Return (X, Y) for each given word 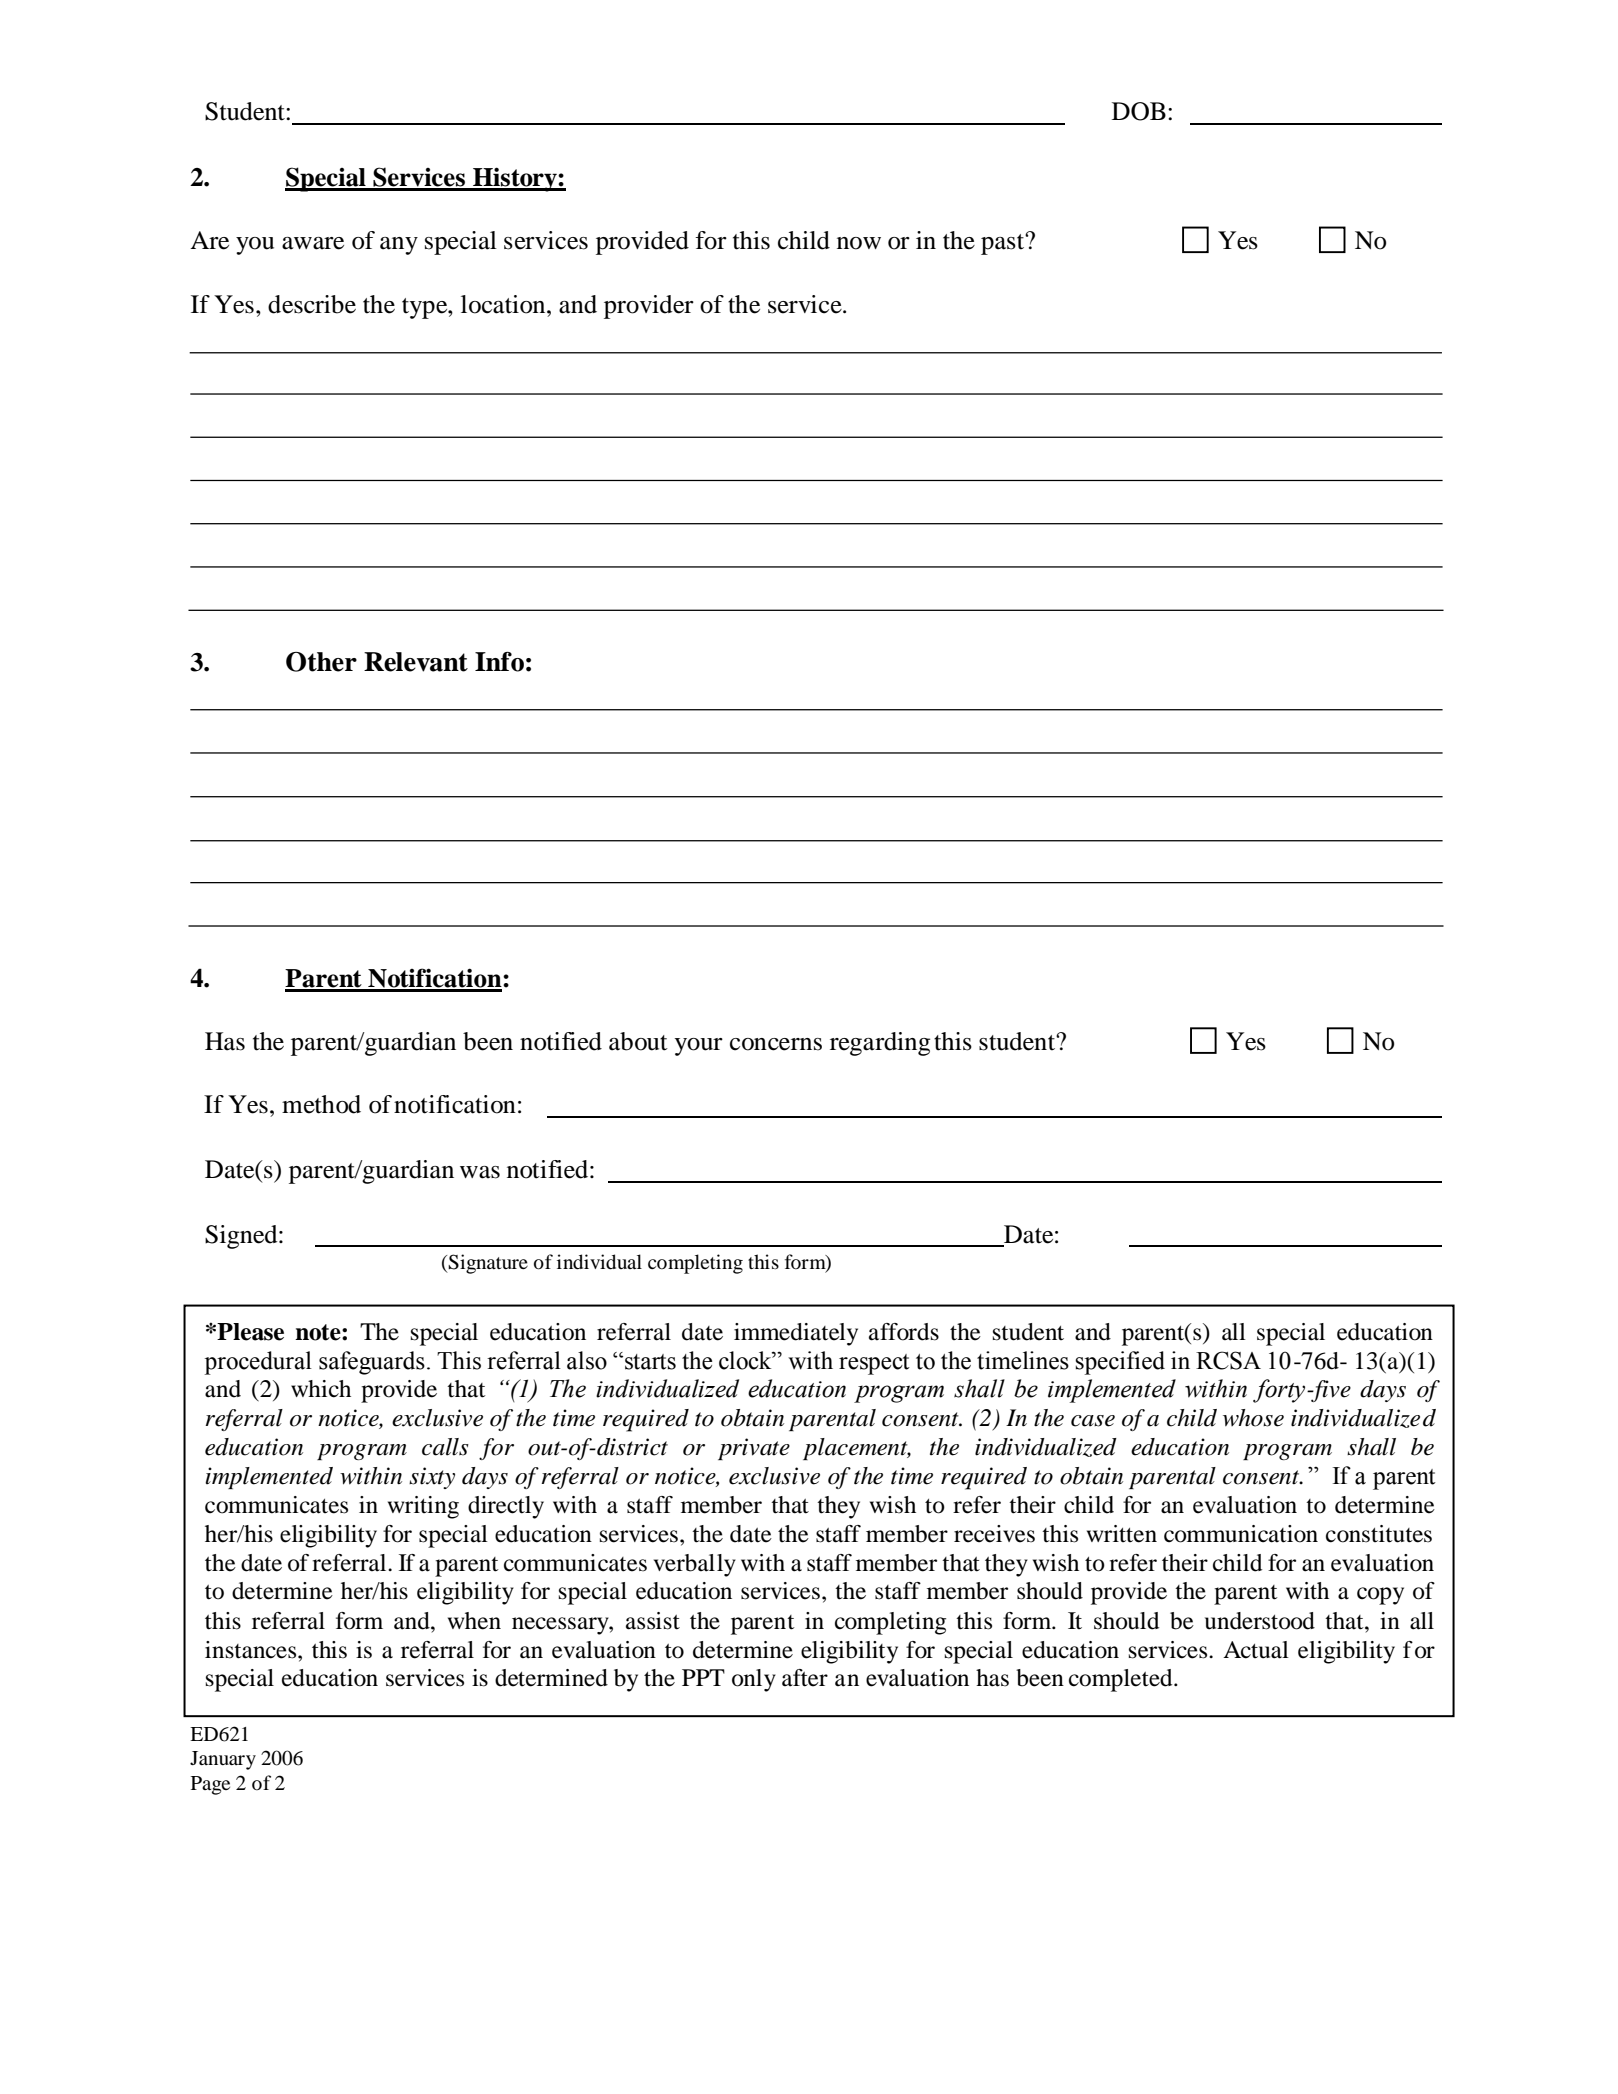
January (223, 1760)
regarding (880, 1044)
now (859, 243)
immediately (796, 1334)
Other (321, 662)
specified (1120, 1363)
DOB (1139, 111)
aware (313, 243)
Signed (242, 1237)
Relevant (416, 662)
